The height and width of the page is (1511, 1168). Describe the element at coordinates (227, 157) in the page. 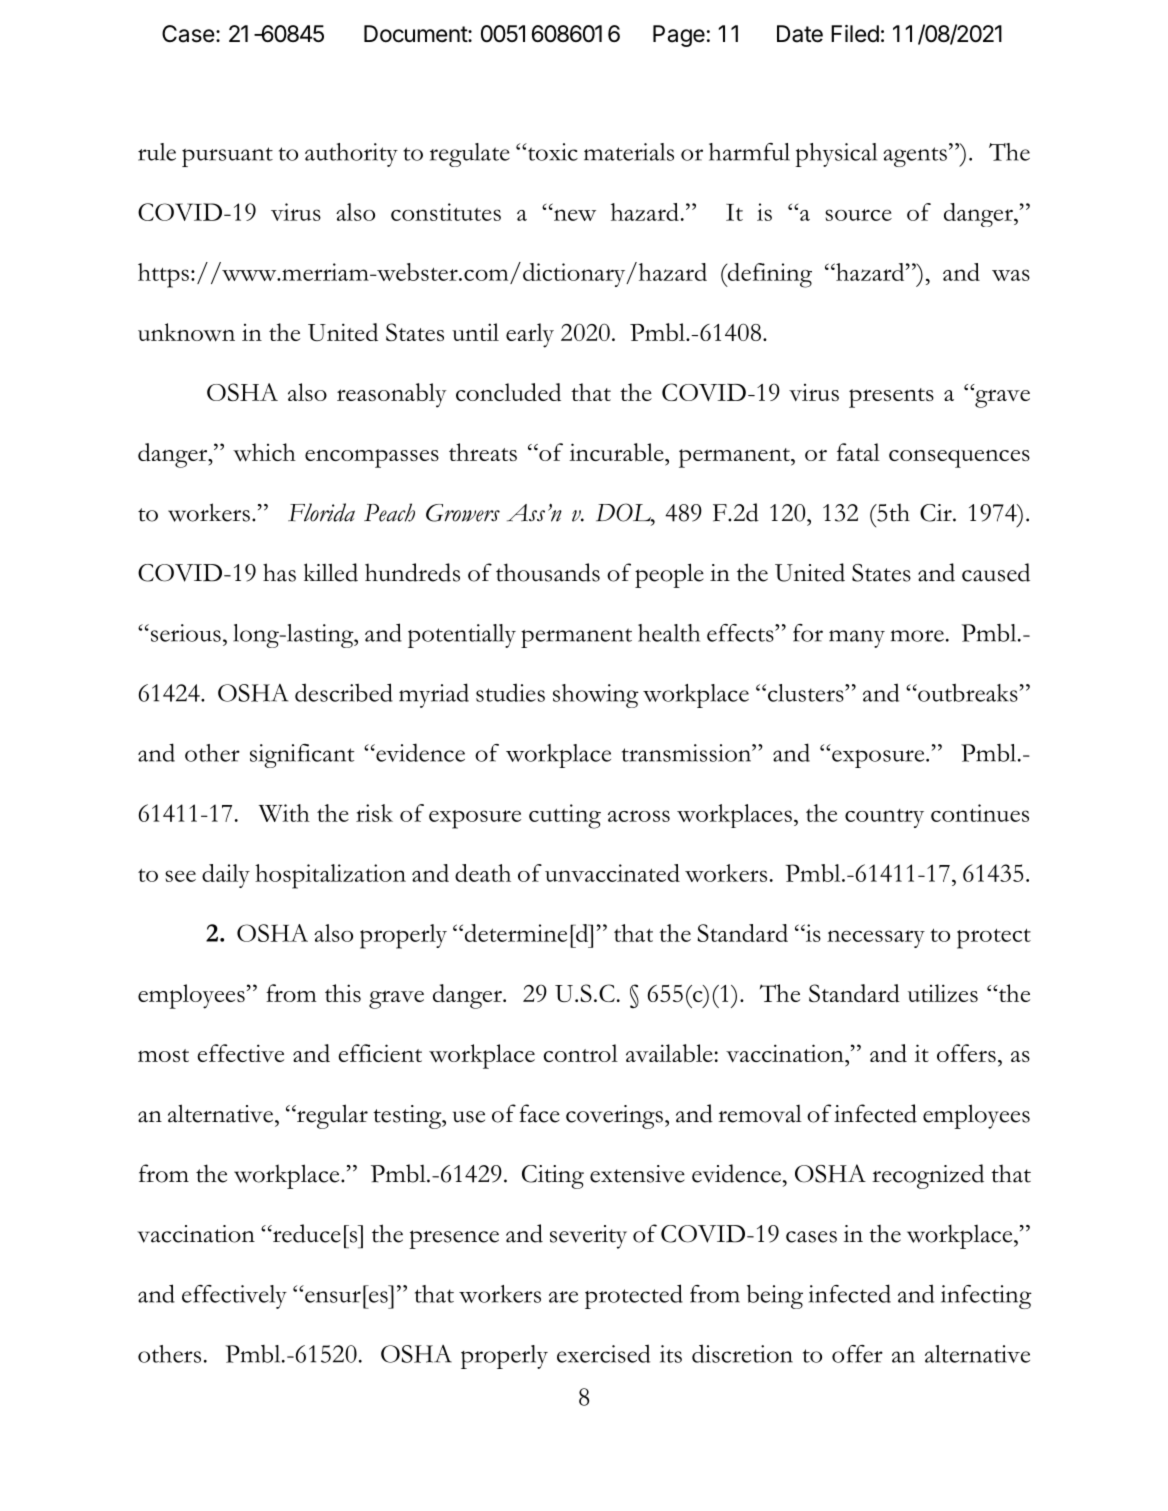

I see `pursuant` at that location.
